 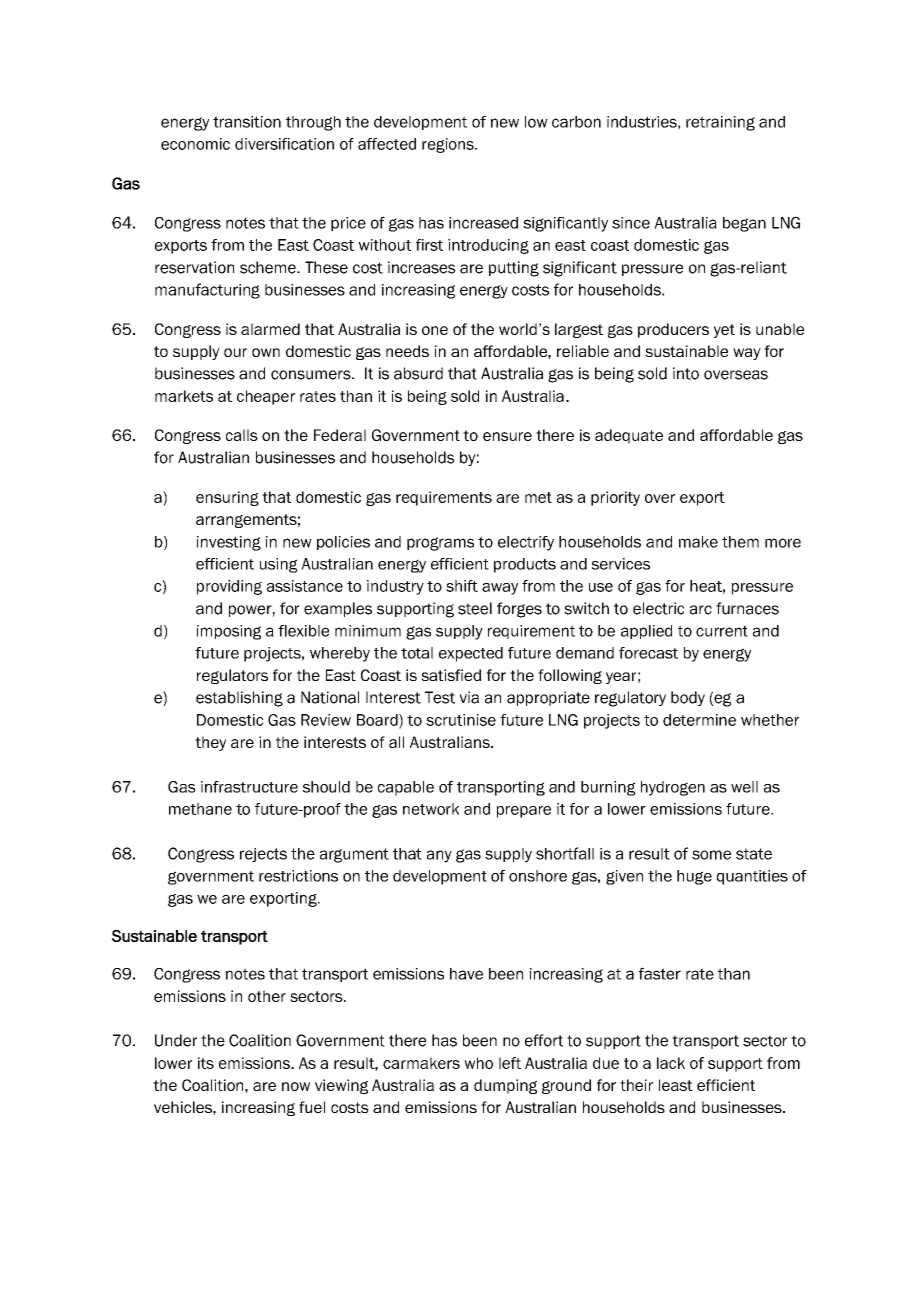 What do you see at coordinates (720, 123) in the image?
I see `retraining` at bounding box center [720, 123].
